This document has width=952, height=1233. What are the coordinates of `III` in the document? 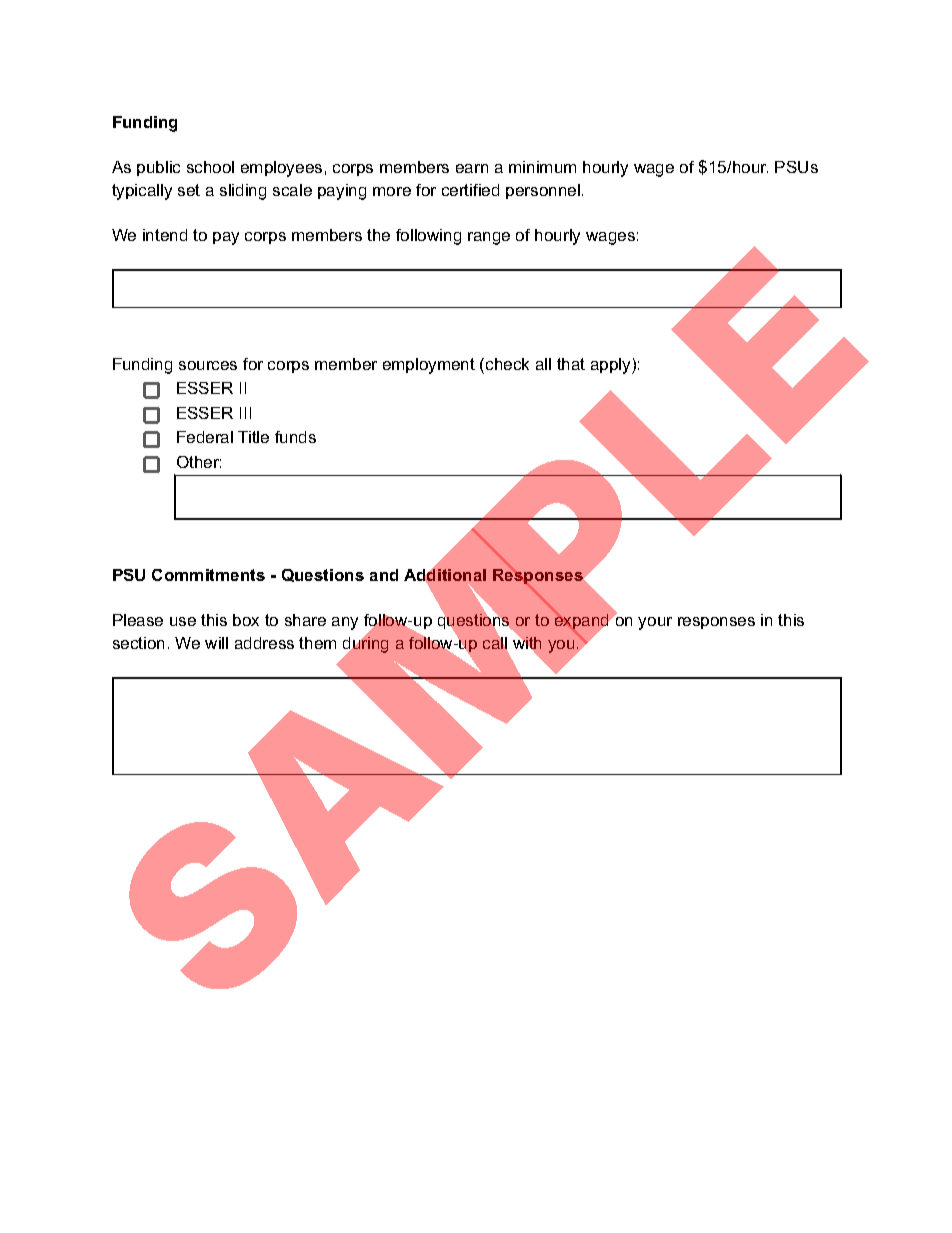 It's located at (245, 413).
